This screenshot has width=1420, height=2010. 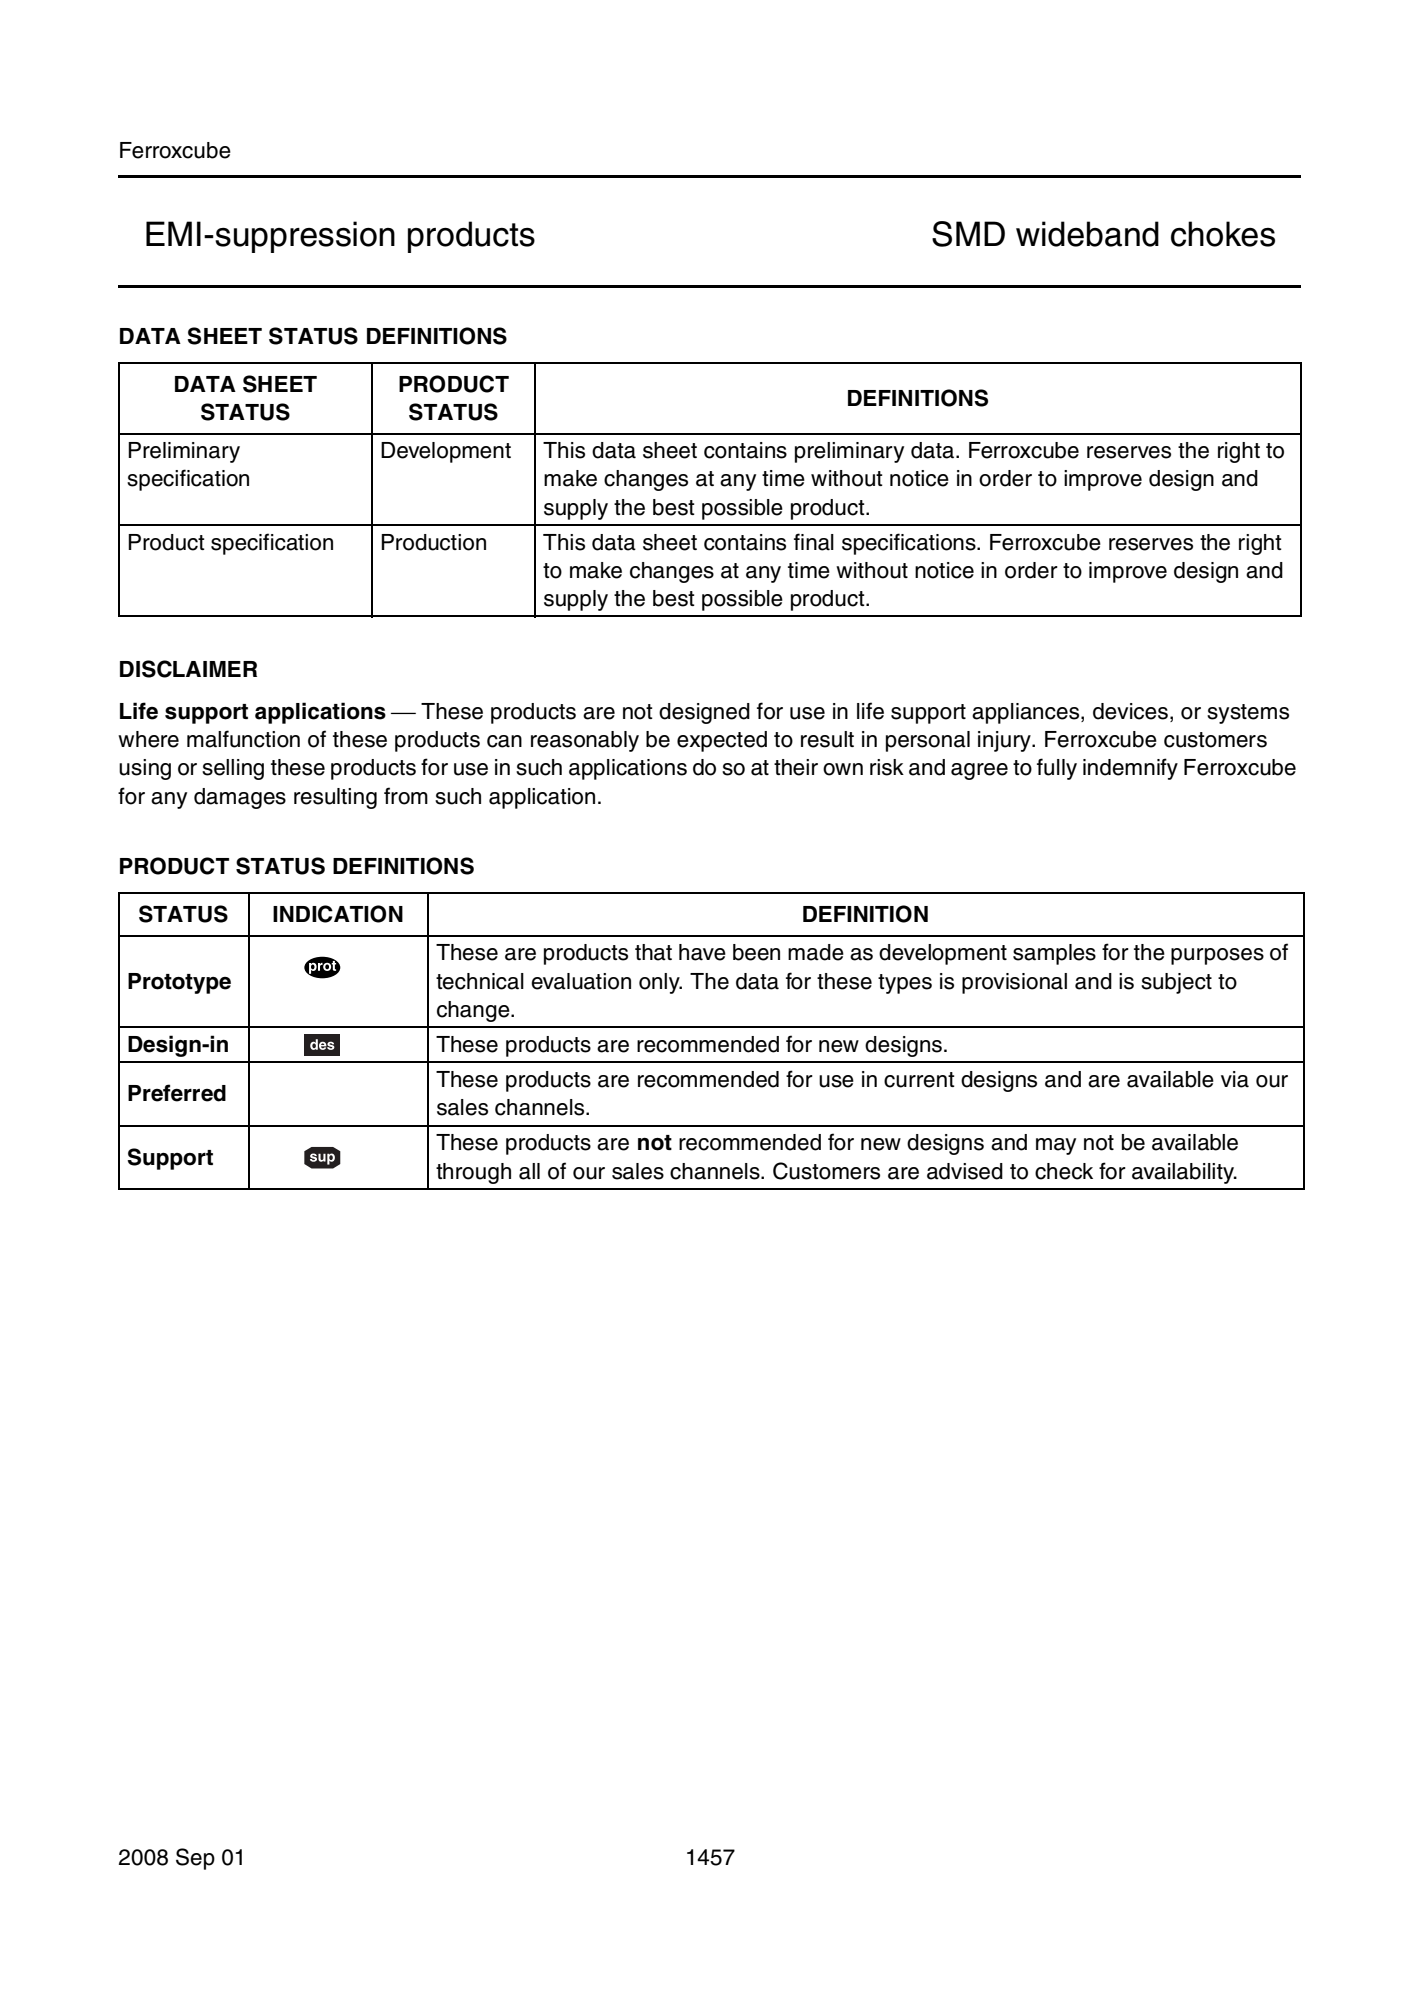 What do you see at coordinates (968, 234) in the screenshot?
I see `SMD` at bounding box center [968, 234].
